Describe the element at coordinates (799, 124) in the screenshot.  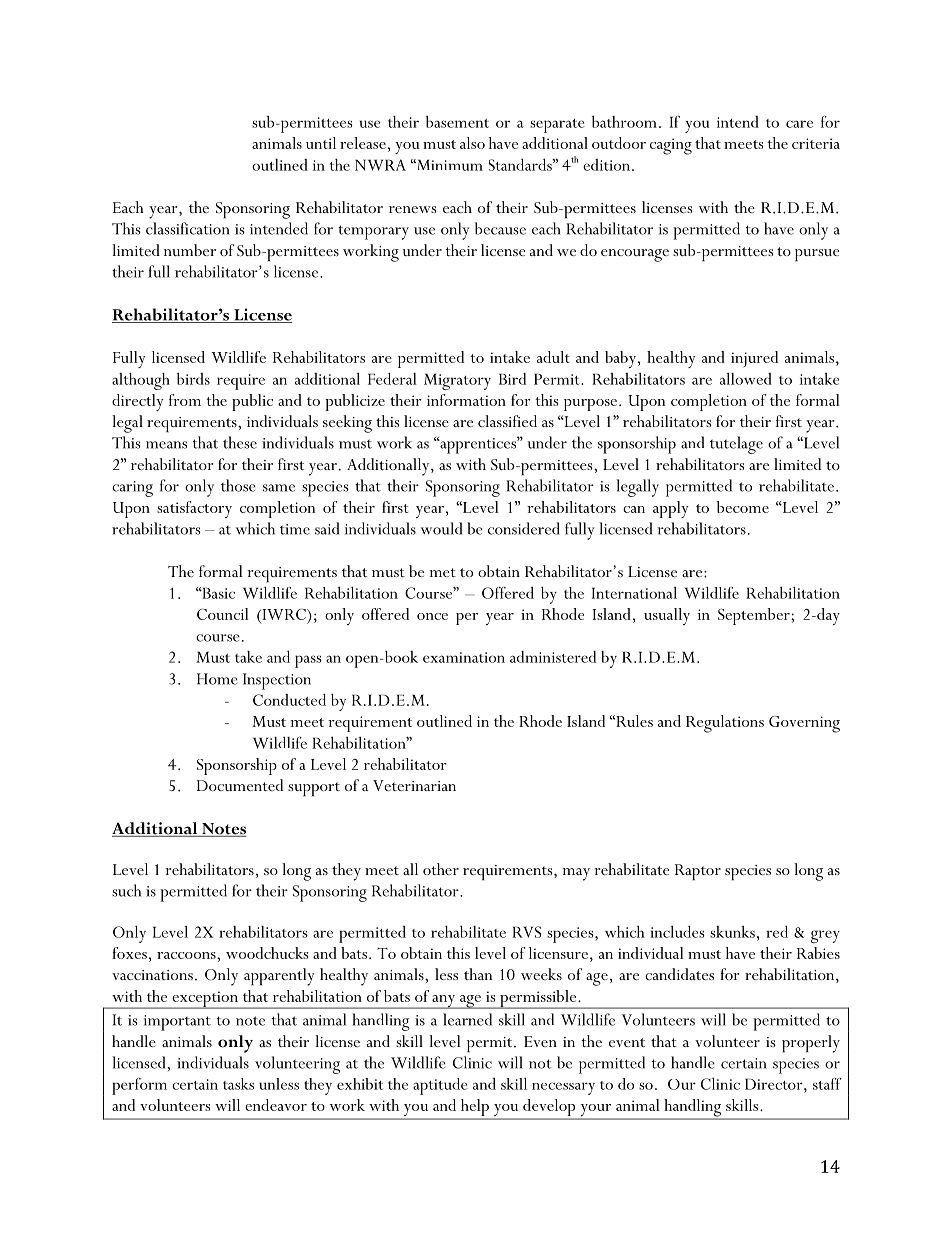
I see `care` at that location.
